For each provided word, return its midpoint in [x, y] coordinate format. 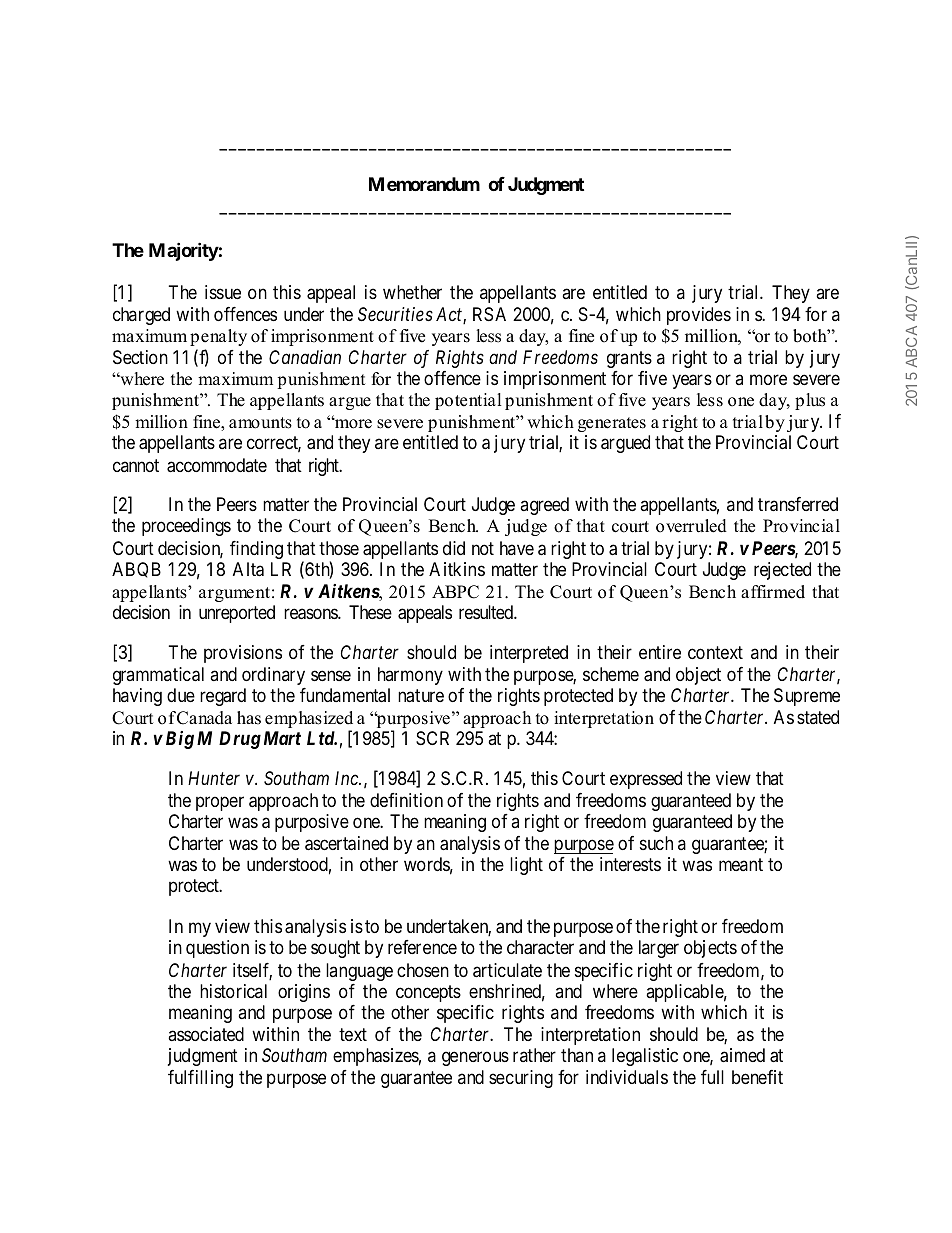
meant [741, 865]
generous [475, 1058]
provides [699, 316]
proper [220, 803]
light [526, 866]
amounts [260, 423]
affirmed [773, 592]
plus [810, 401]
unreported [237, 614]
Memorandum [424, 184]
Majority [184, 251]
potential [468, 401]
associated [206, 1034]
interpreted [529, 654]
